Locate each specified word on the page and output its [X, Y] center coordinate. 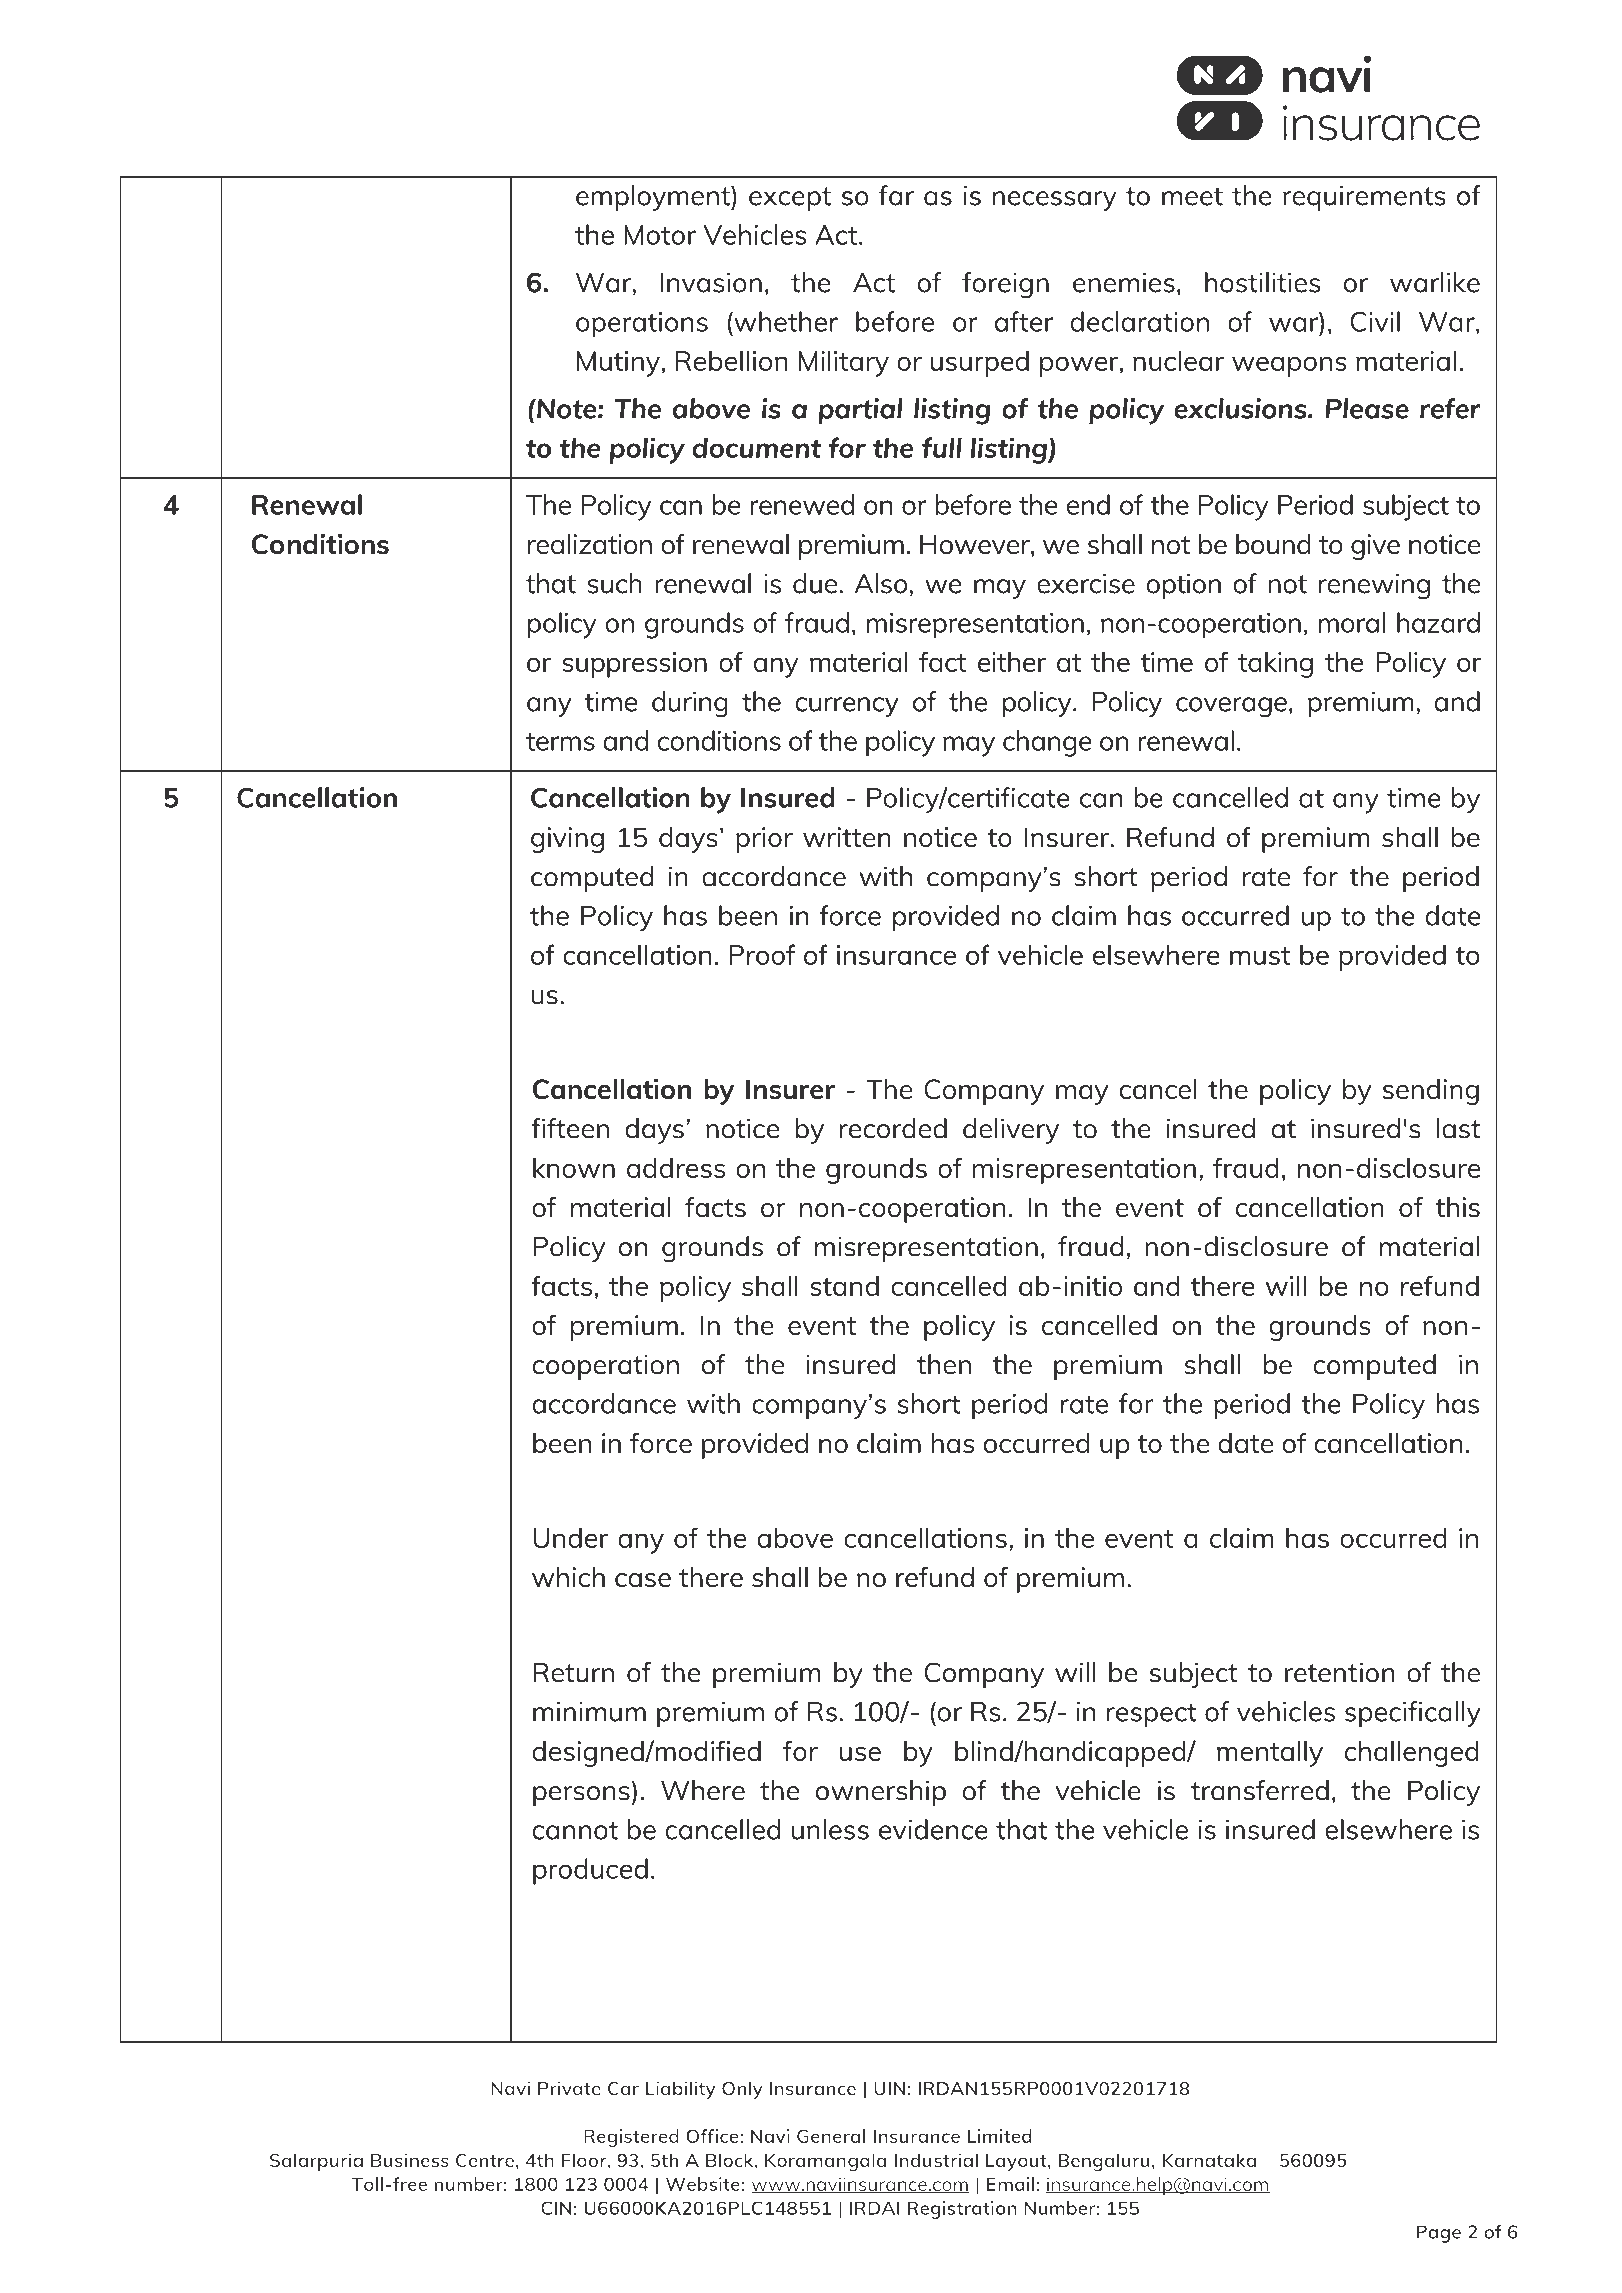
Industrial [936, 2160]
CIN [556, 2208]
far [896, 195]
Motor [660, 235]
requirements [1364, 198]
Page [1438, 2234]
